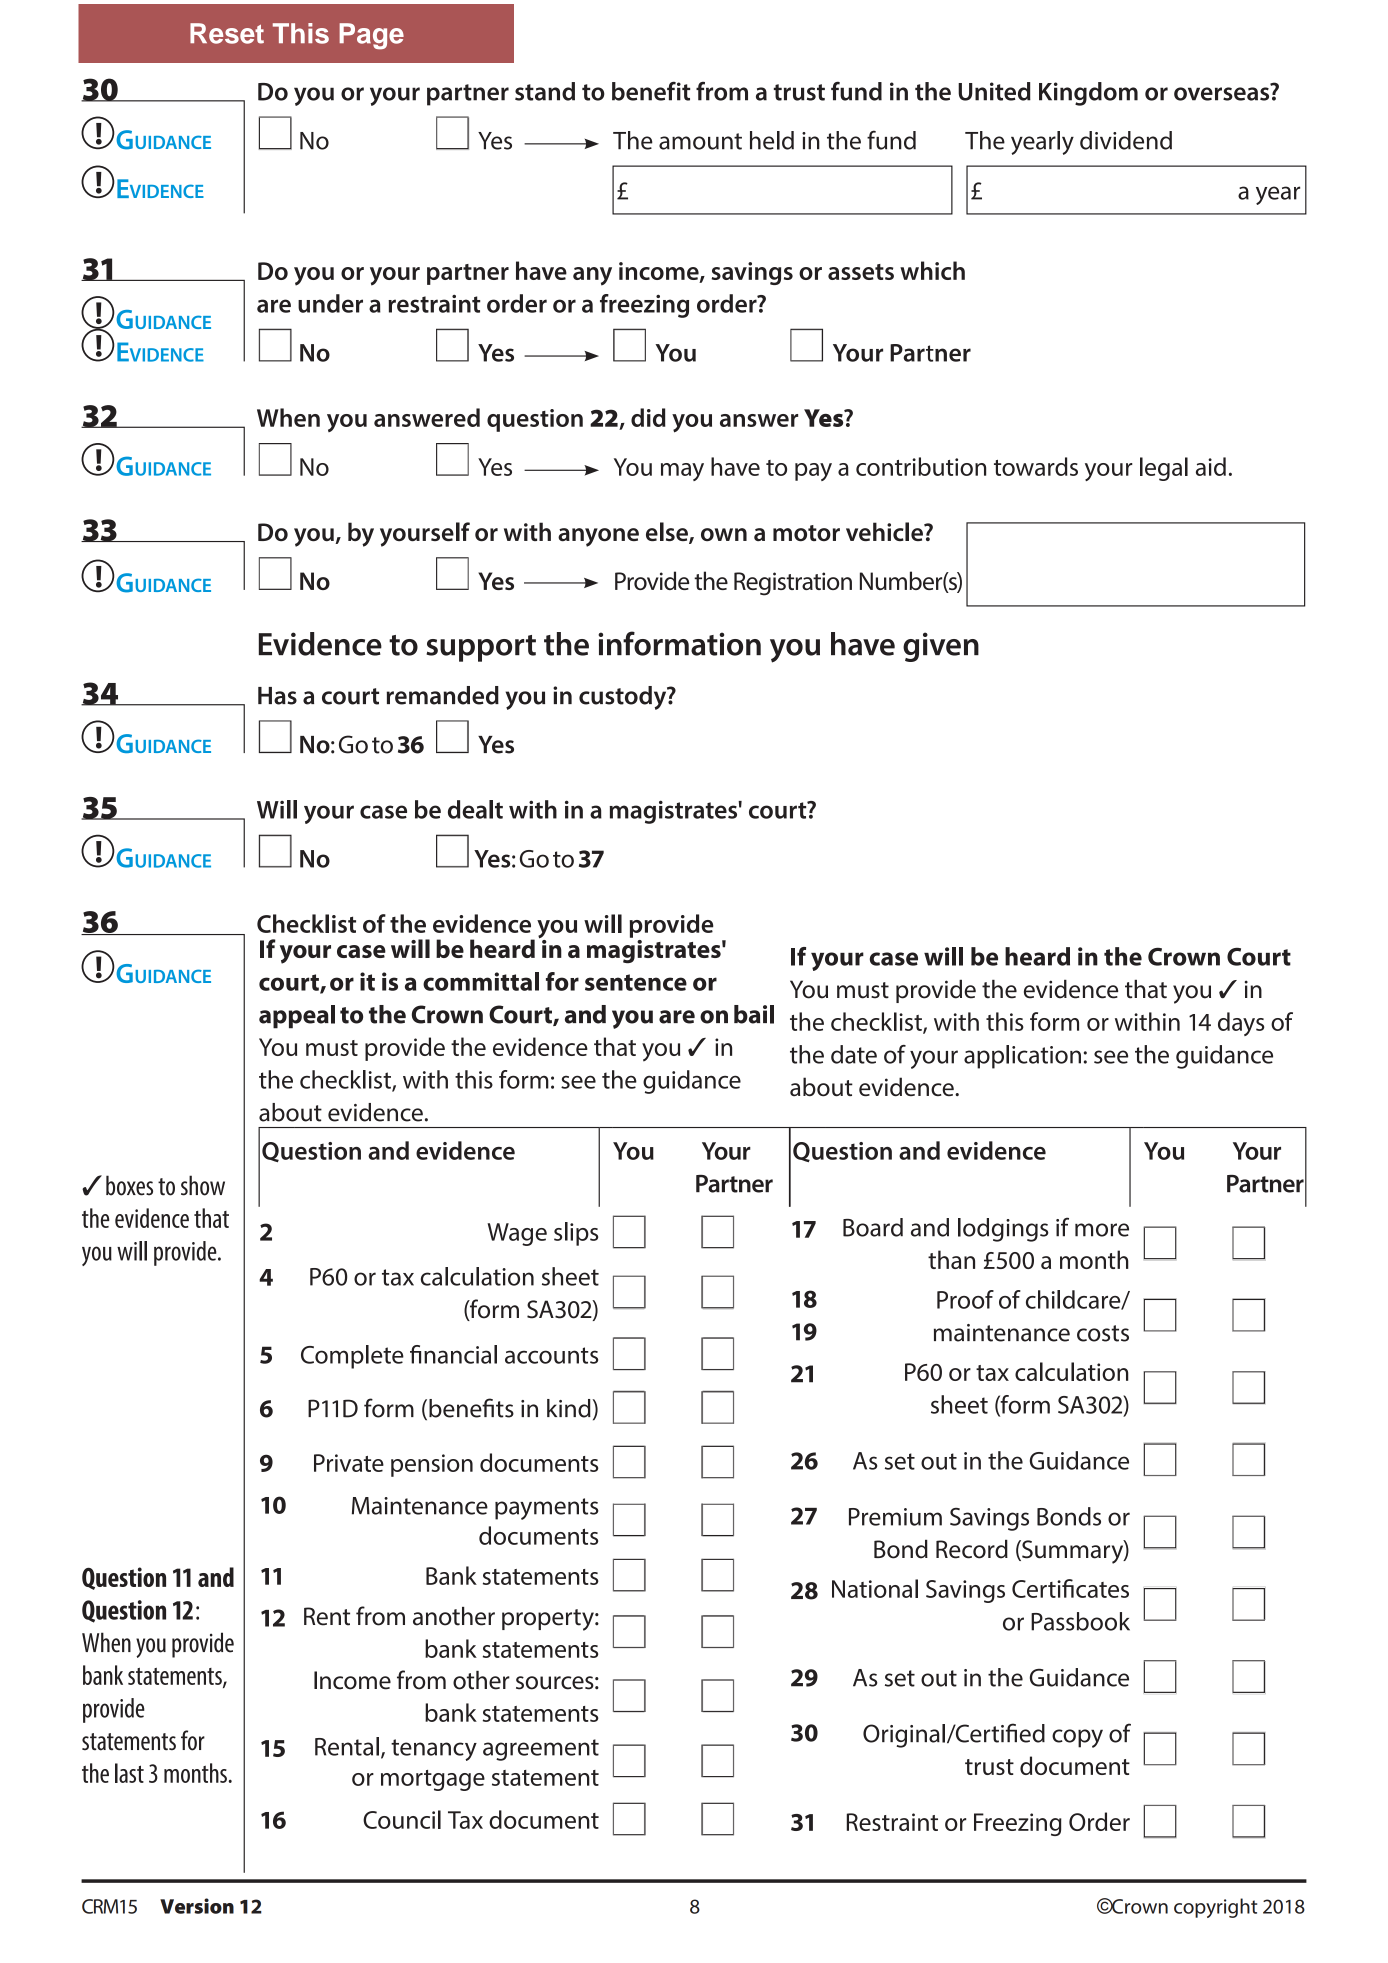  Describe the element at coordinates (1103, 1333) in the document. I see `costs` at that location.
